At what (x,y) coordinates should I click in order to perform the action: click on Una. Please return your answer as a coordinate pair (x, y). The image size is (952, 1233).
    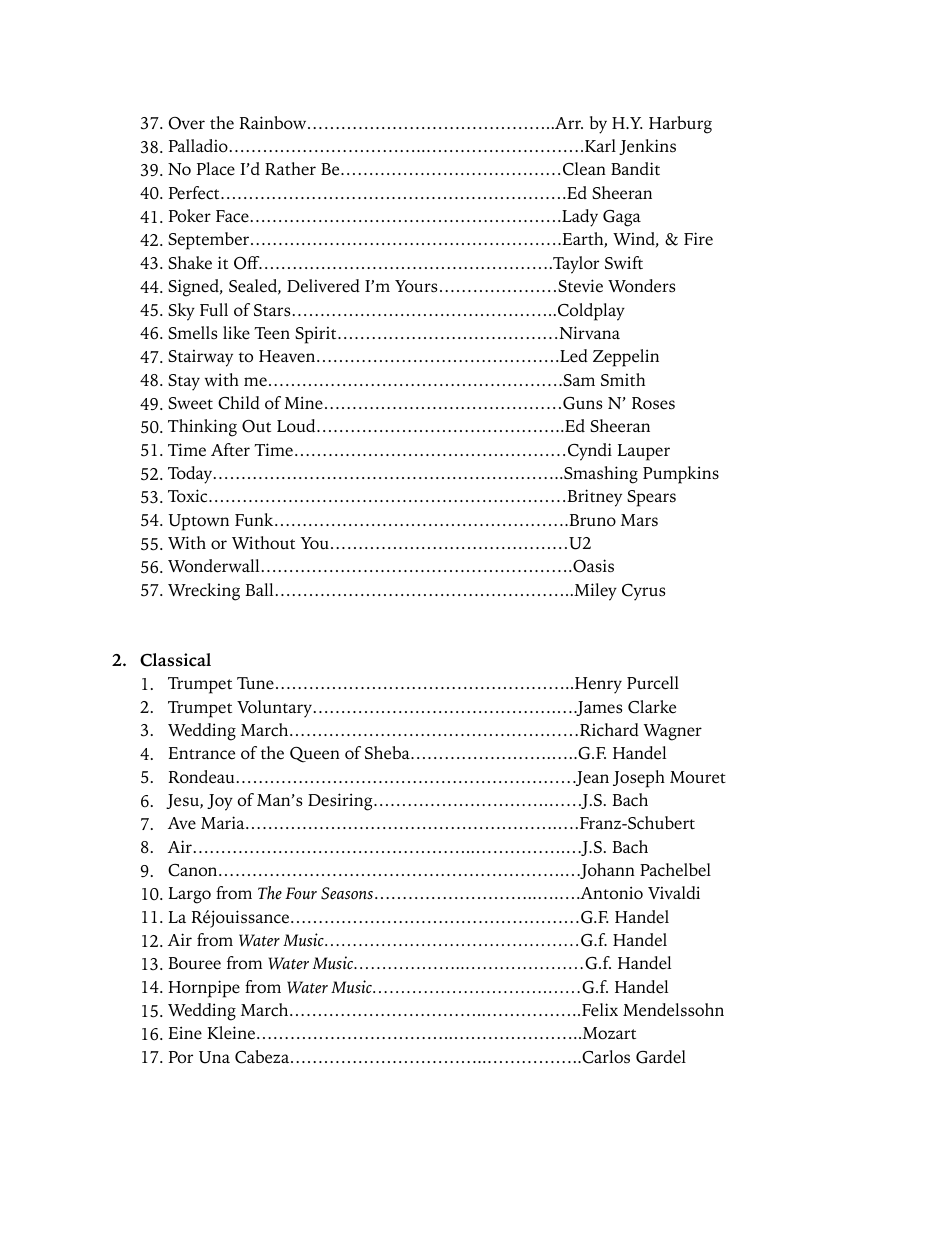
    Looking at the image, I should click on (214, 1057).
